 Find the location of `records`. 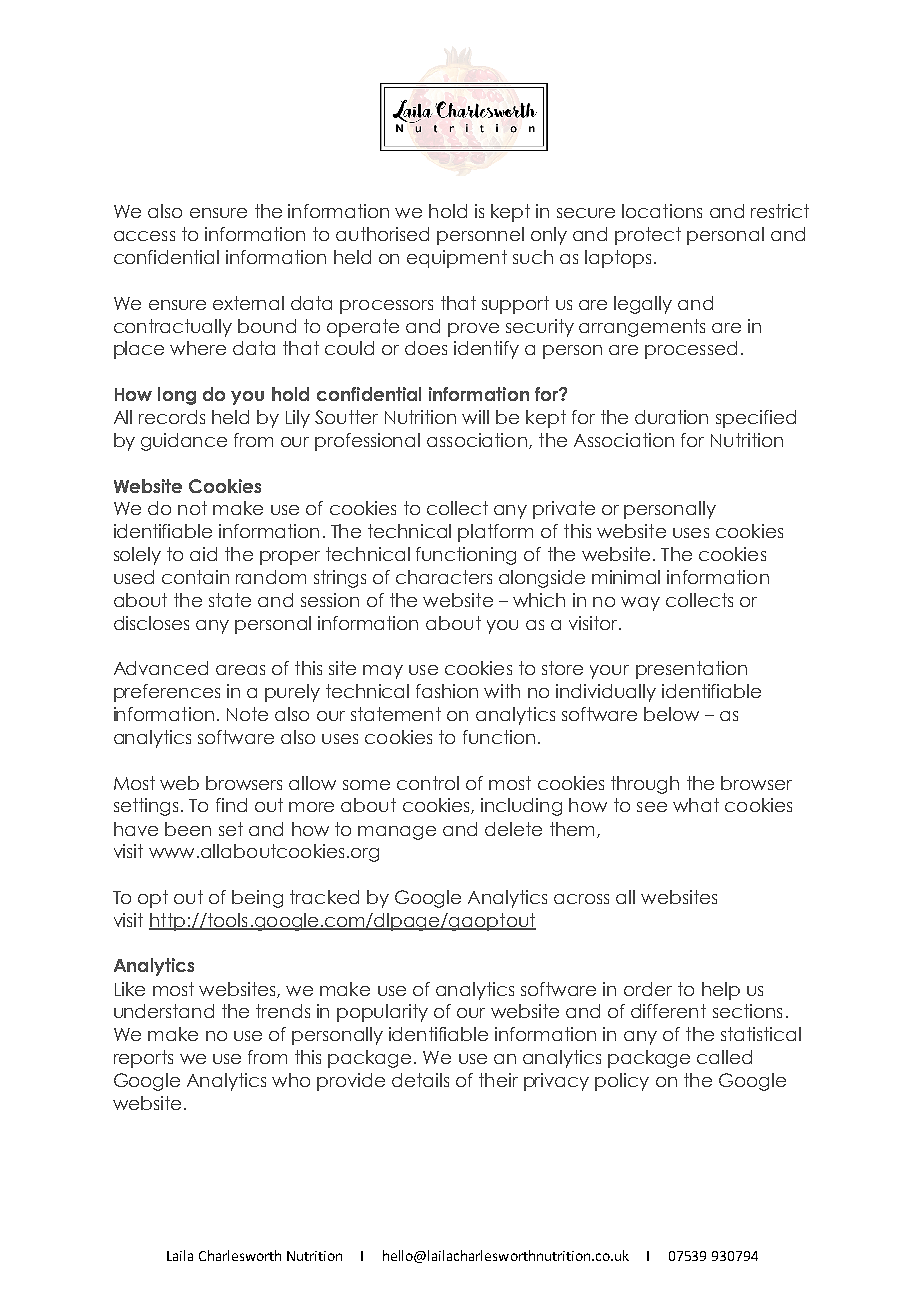

records is located at coordinates (172, 417).
